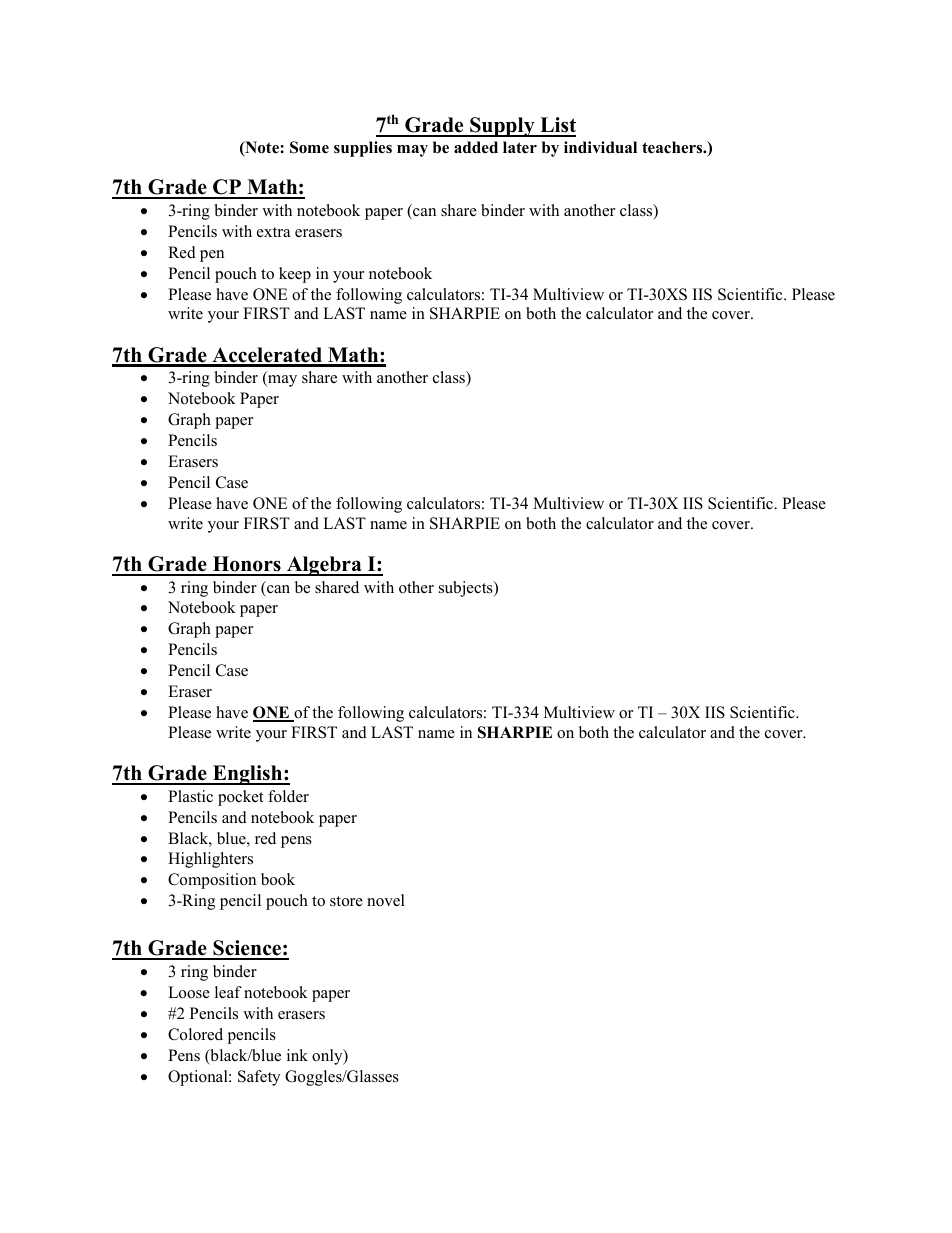 The image size is (952, 1233). What do you see at coordinates (309, 147) in the screenshot?
I see `Some` at bounding box center [309, 147].
